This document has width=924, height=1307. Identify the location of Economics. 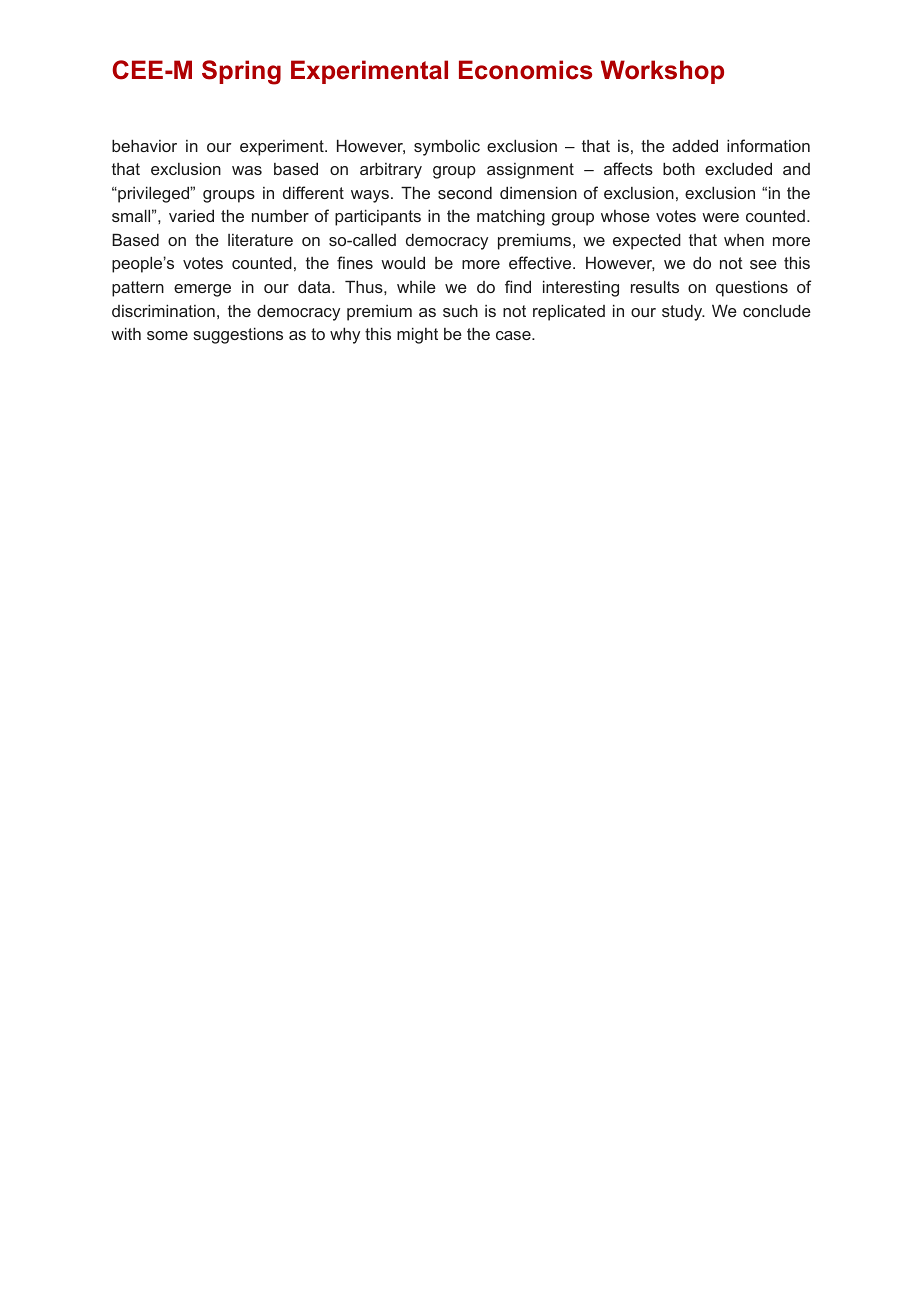
(525, 70).
